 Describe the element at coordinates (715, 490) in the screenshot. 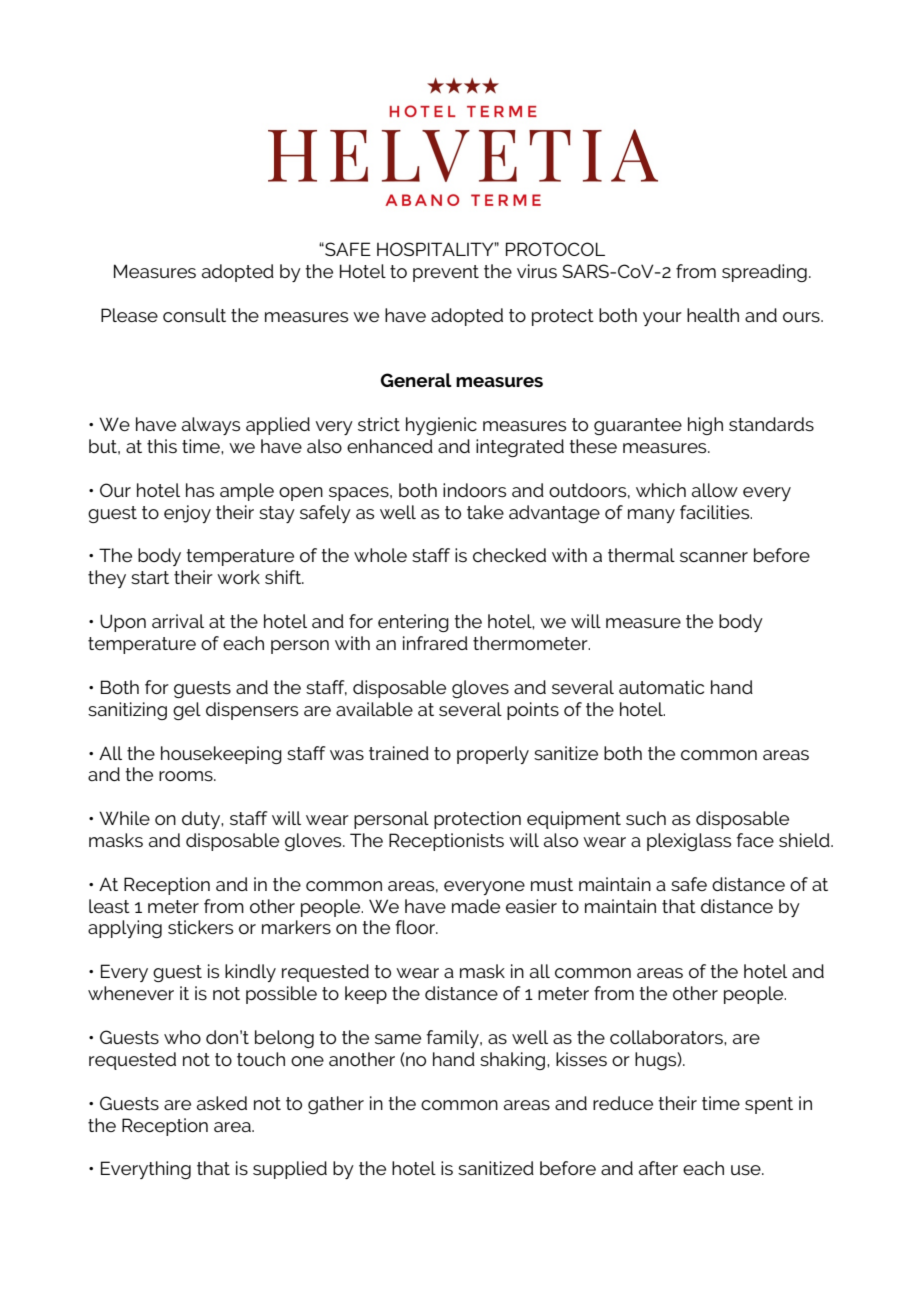

I see `allow` at that location.
